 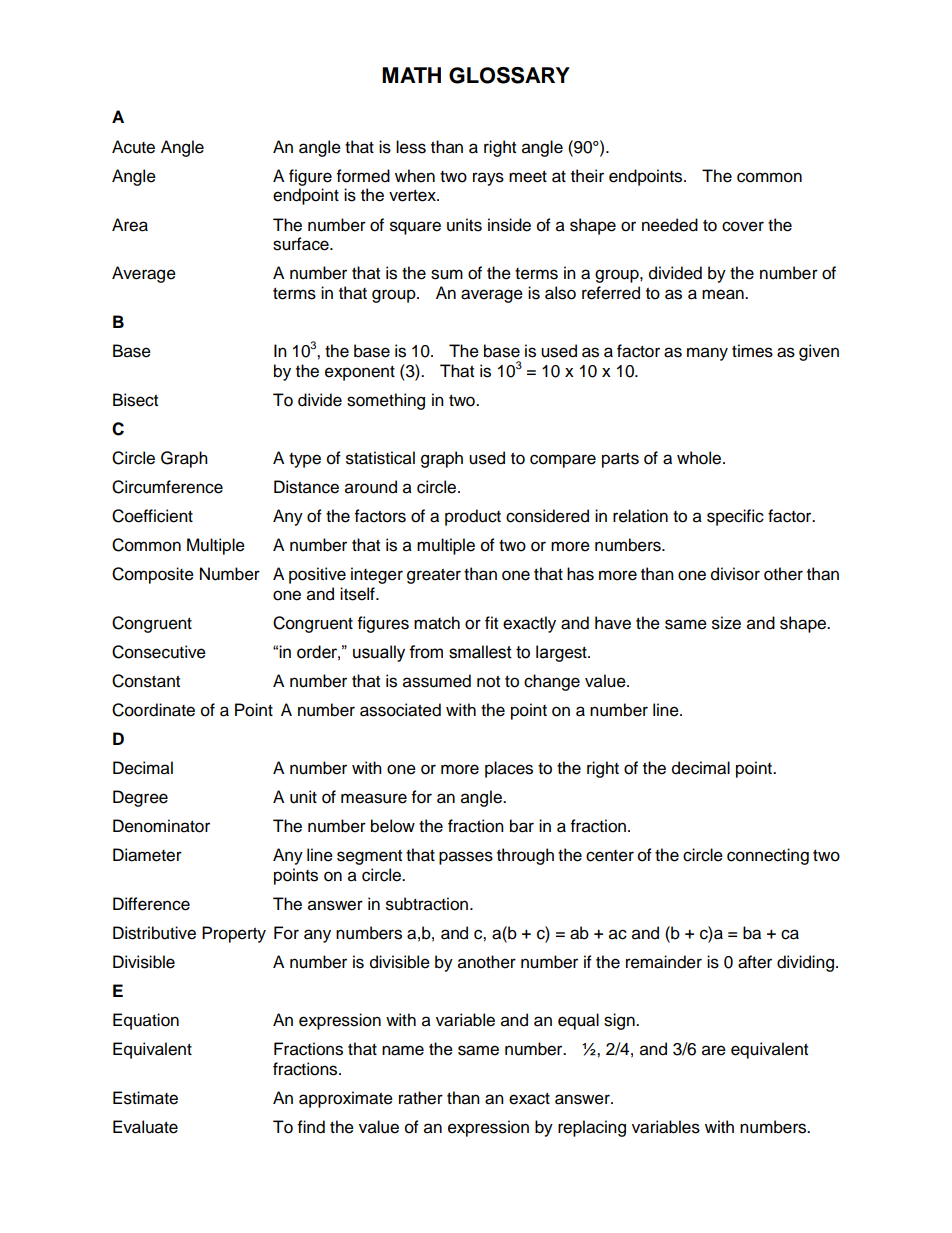 I want to click on size, so click(x=726, y=623).
